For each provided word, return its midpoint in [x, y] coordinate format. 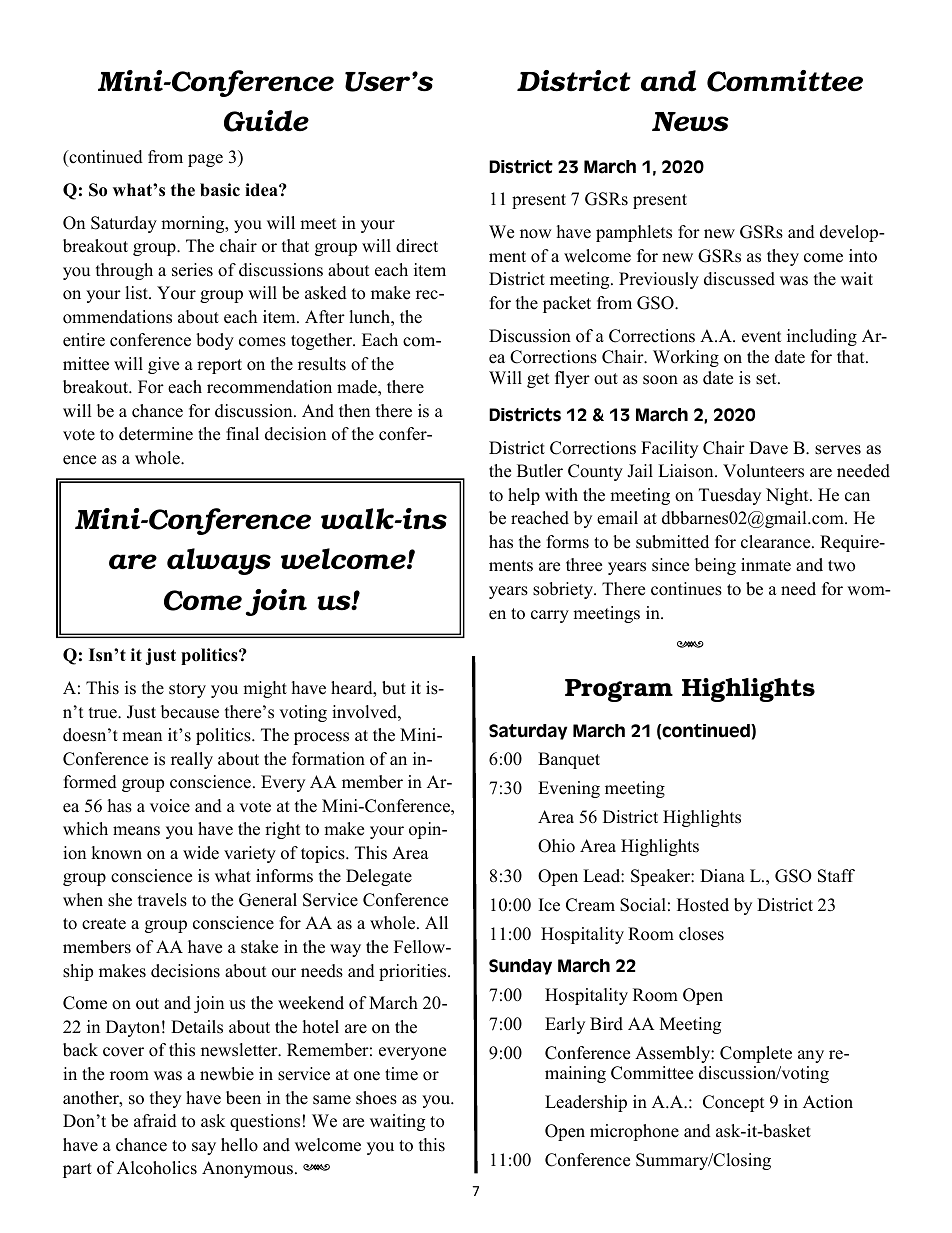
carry [550, 616]
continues [686, 589]
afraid [155, 1121]
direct [417, 246]
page [205, 160]
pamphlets [634, 233]
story [187, 690]
